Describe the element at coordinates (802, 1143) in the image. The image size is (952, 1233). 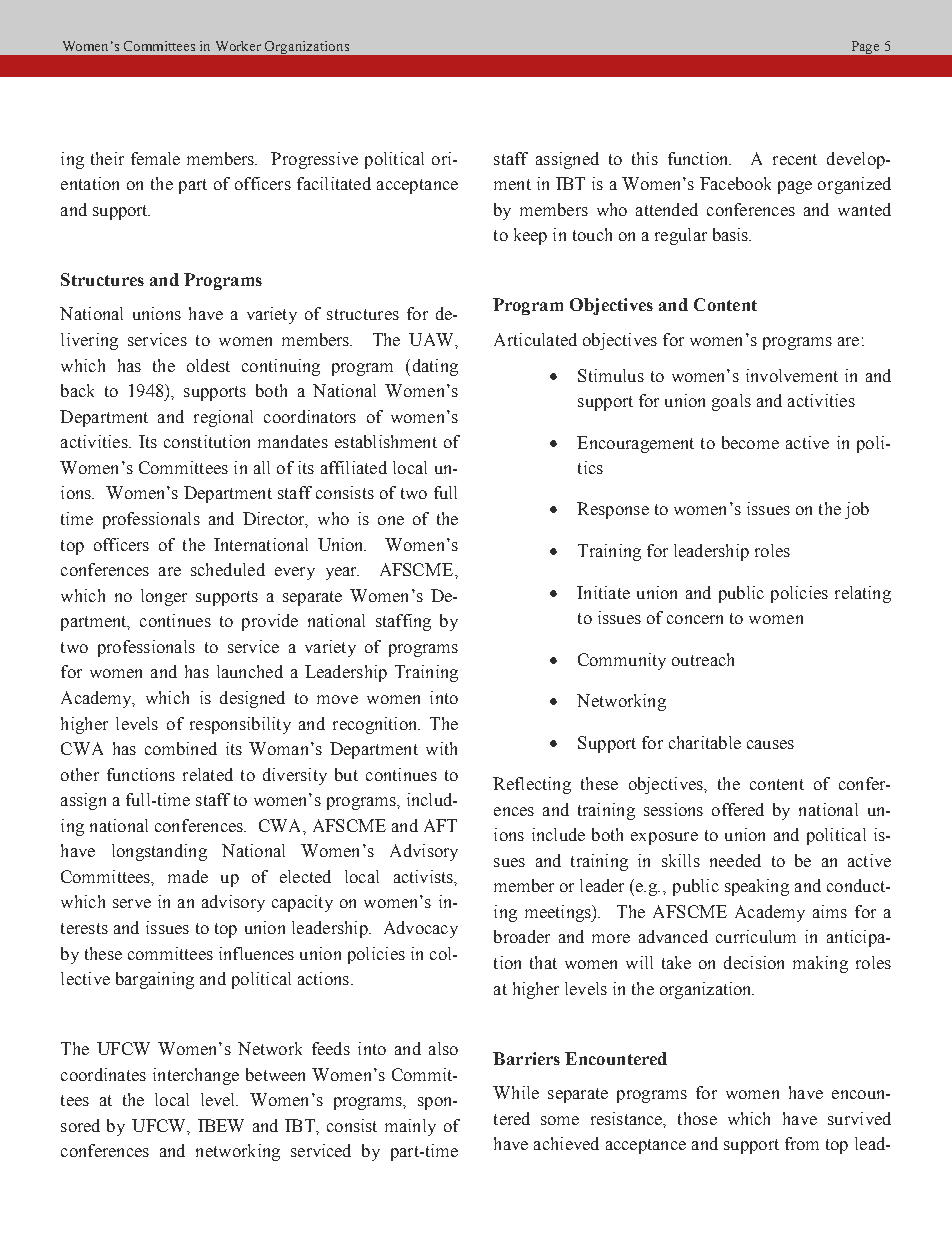
I see `from` at that location.
